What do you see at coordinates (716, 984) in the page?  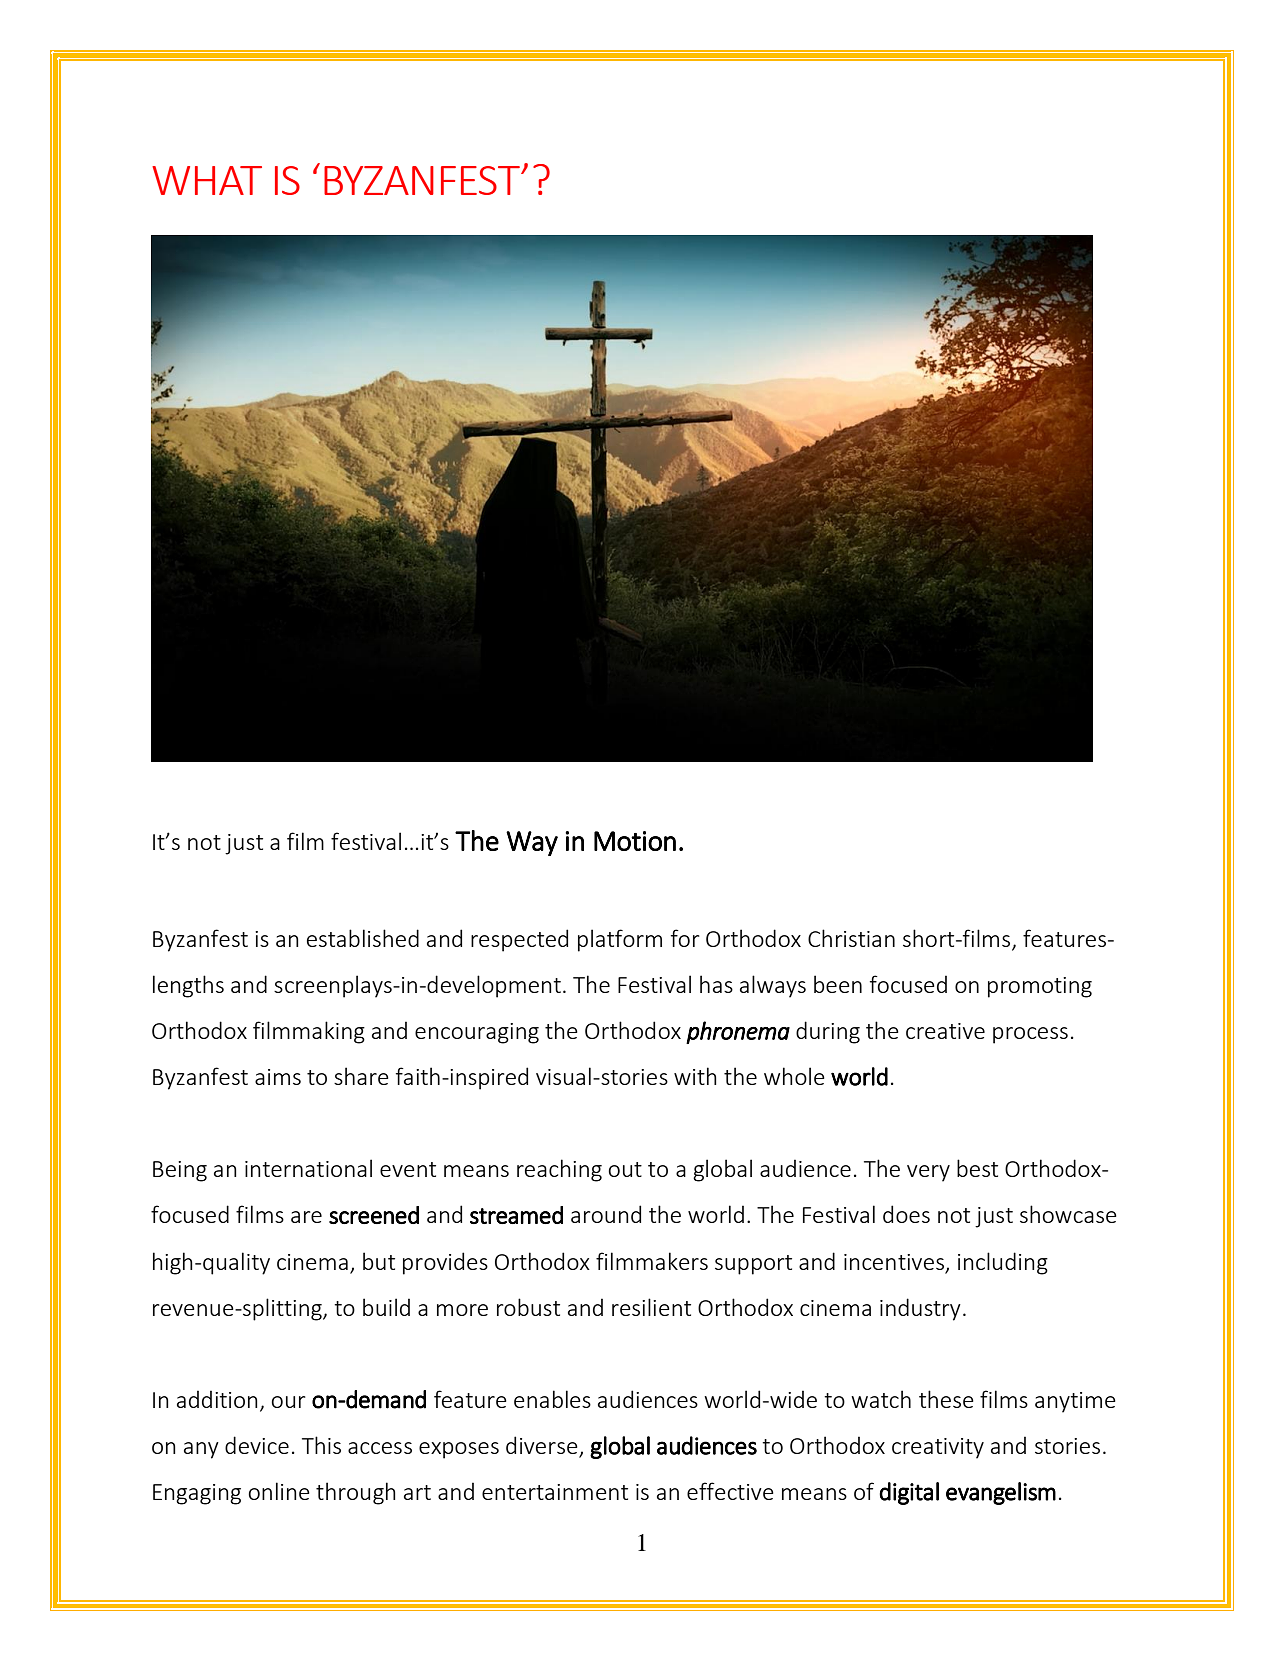 I see `has` at bounding box center [716, 984].
